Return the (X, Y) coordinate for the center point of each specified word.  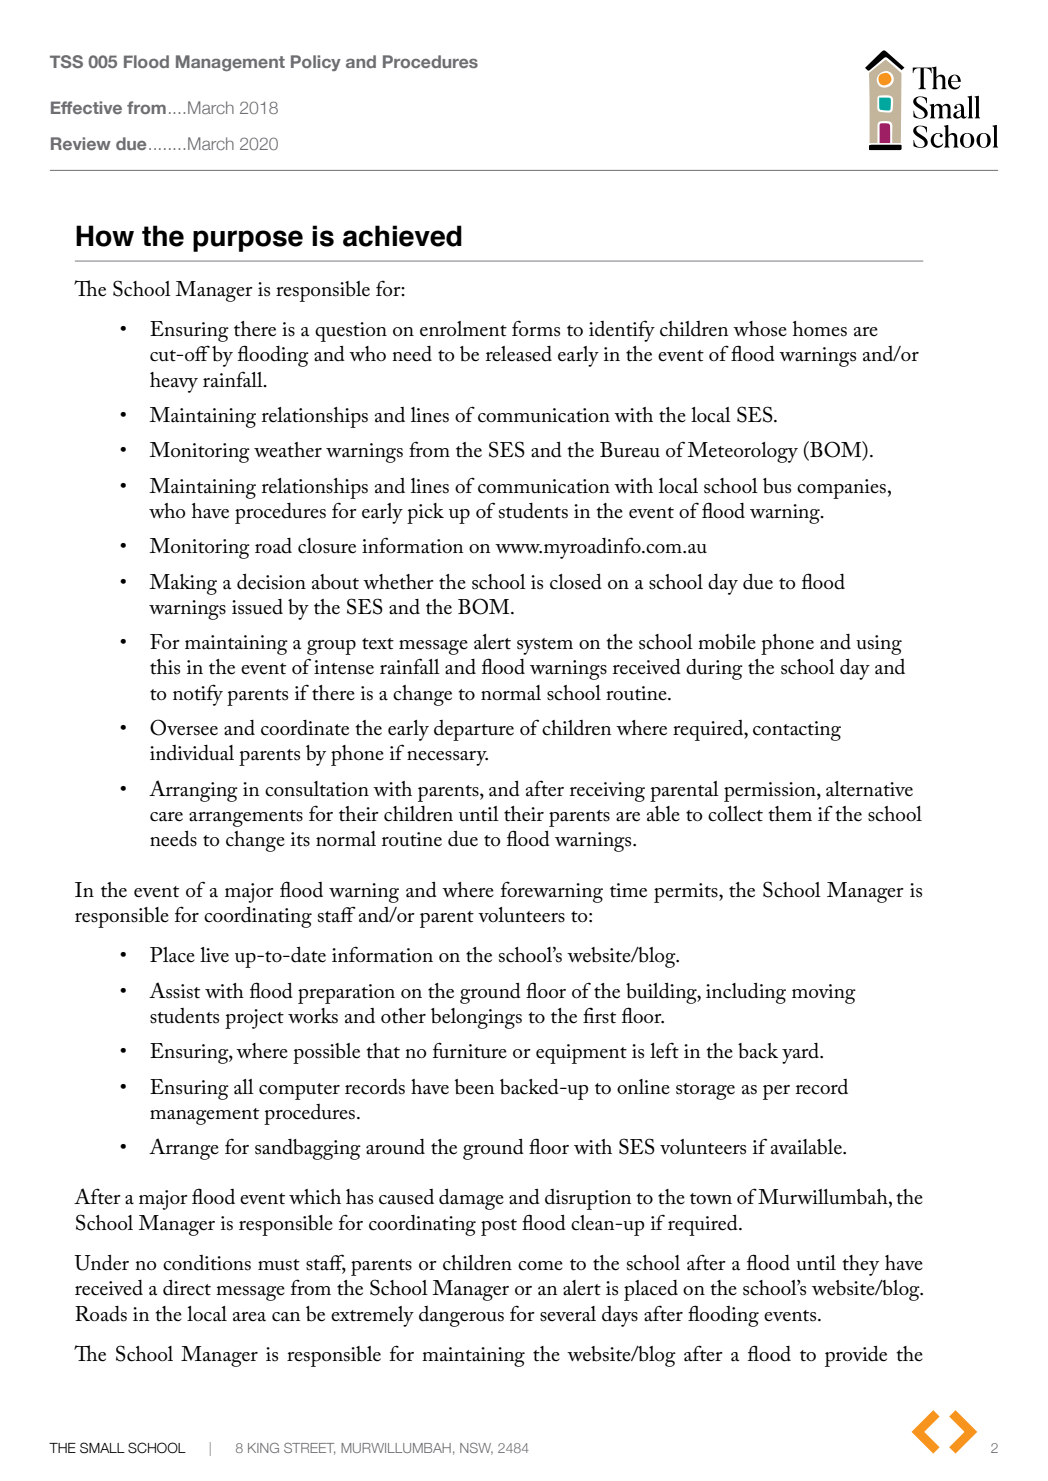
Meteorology (742, 452)
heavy (174, 382)
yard (801, 1053)
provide (856, 1356)
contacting (797, 731)
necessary (447, 758)
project (254, 1019)
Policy (316, 63)
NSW (476, 1449)
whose (760, 329)
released (519, 354)
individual (192, 753)
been (474, 1087)
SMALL (102, 1448)
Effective (86, 107)
